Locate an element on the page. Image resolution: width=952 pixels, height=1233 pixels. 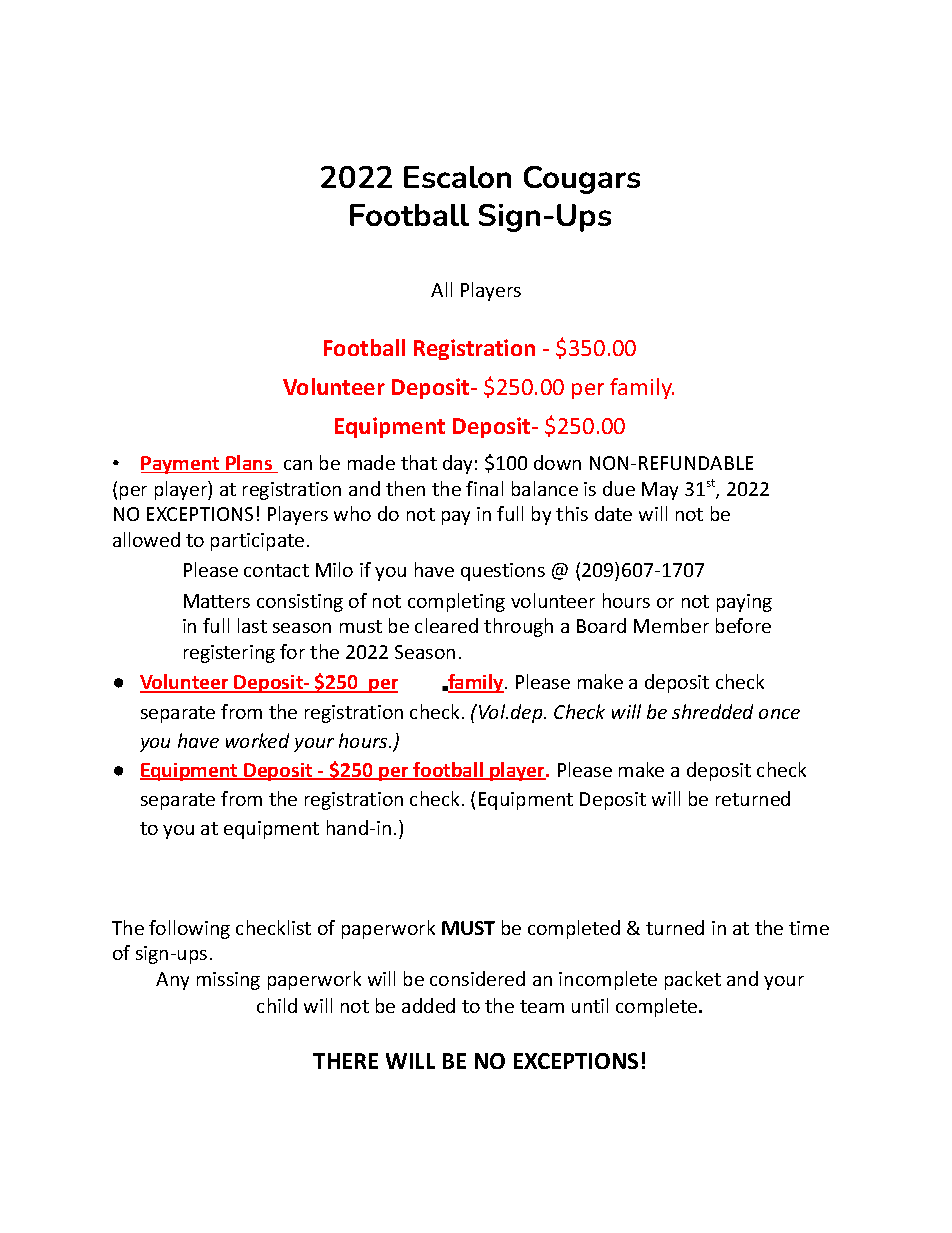
time is located at coordinates (809, 928).
